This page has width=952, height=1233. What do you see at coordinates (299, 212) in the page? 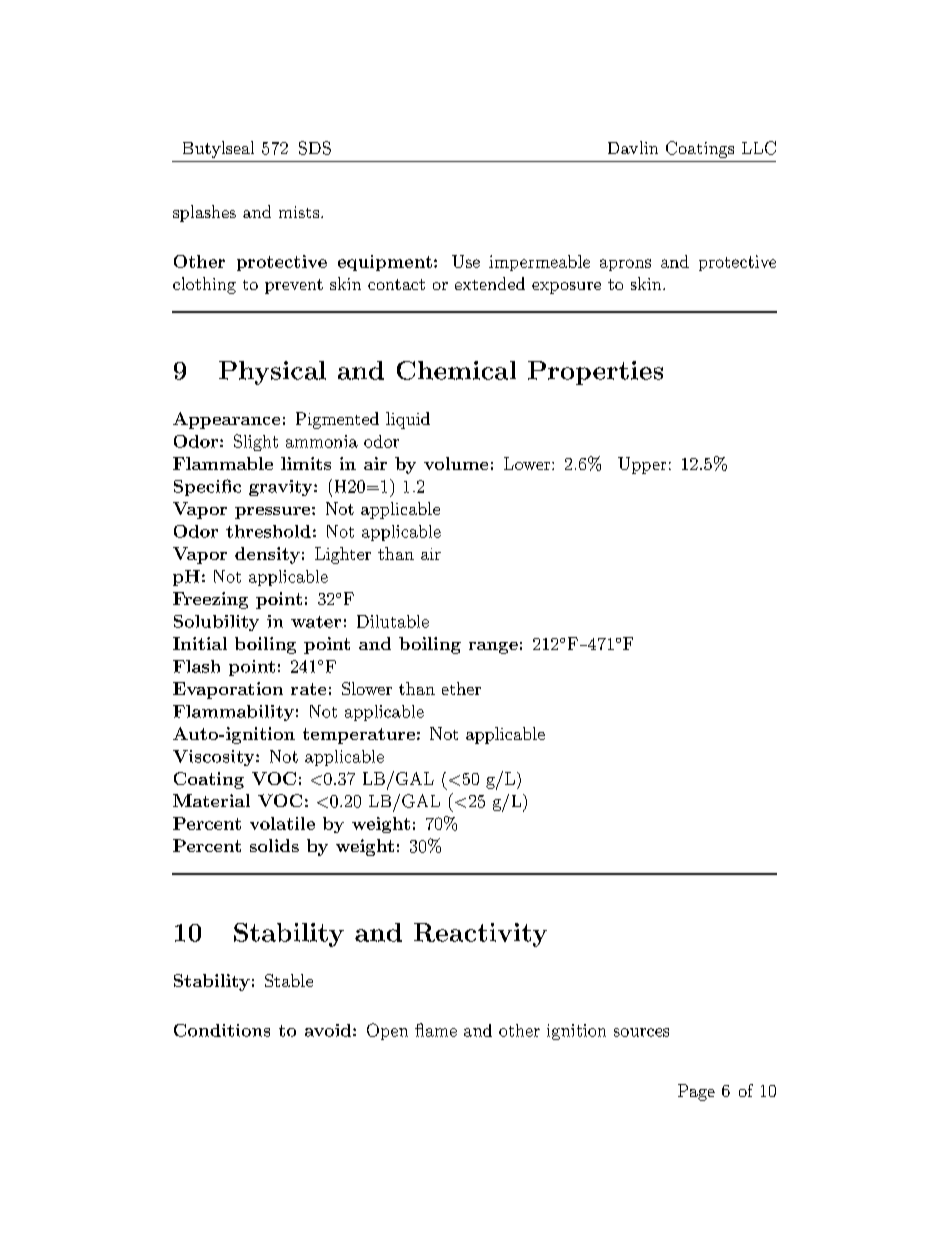
I see `mists` at bounding box center [299, 212].
